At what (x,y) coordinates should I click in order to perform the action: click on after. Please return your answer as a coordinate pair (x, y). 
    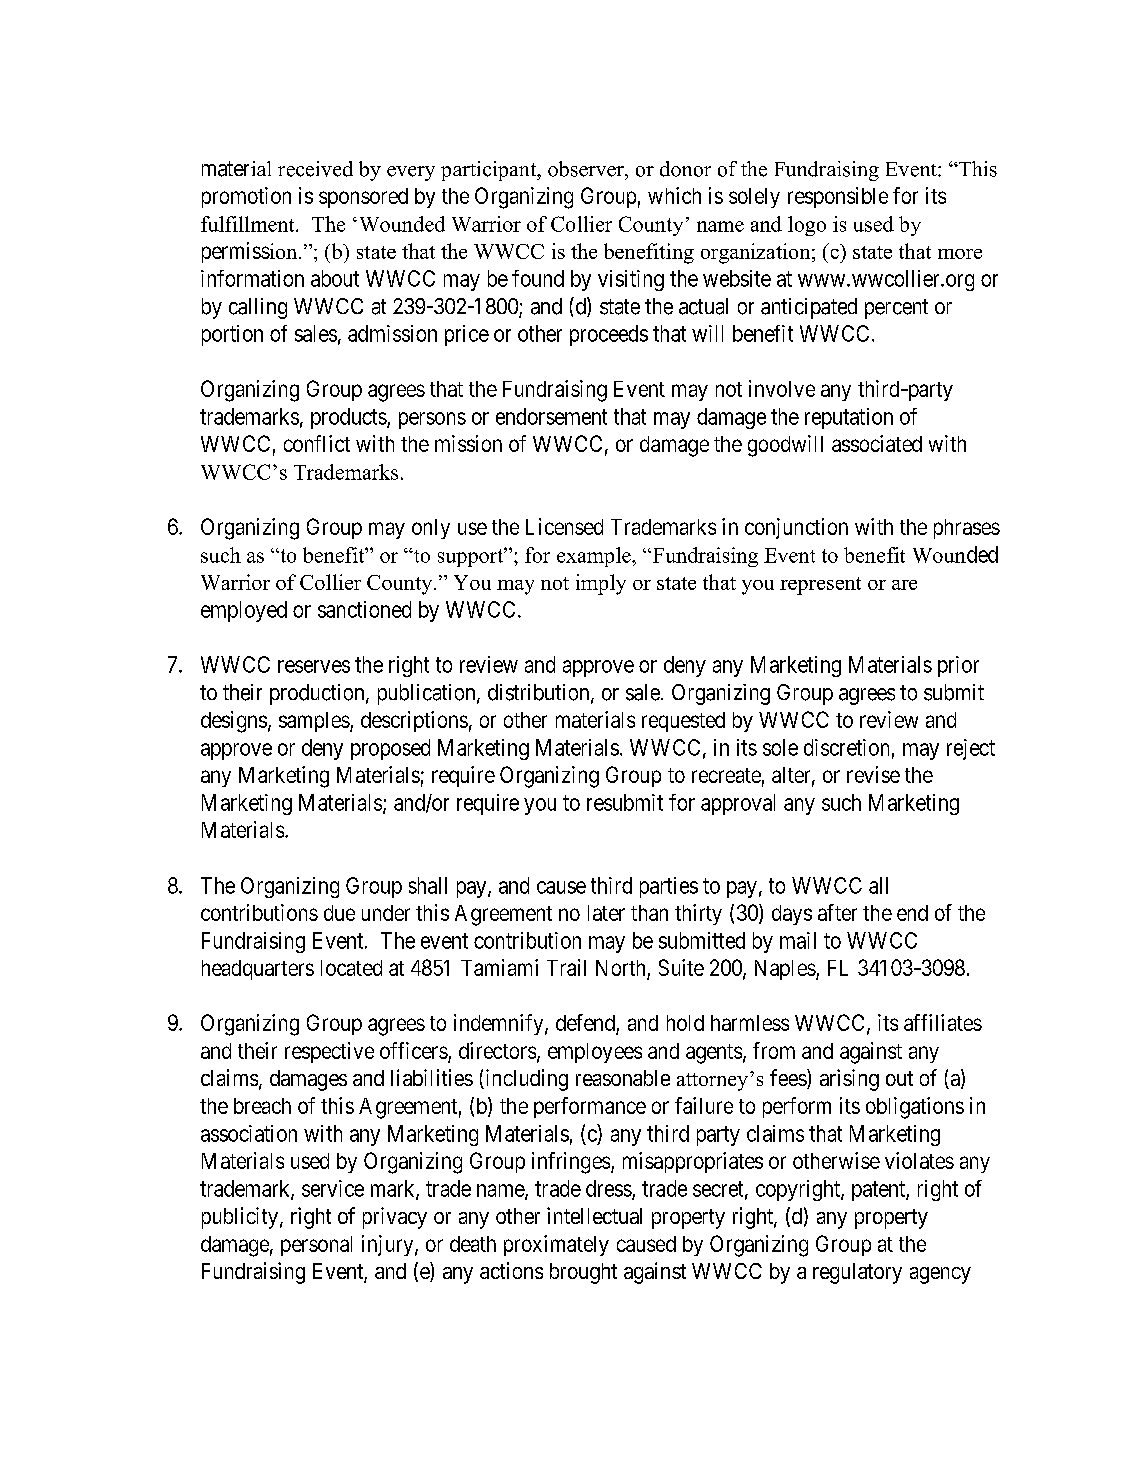
    Looking at the image, I should click on (837, 912).
